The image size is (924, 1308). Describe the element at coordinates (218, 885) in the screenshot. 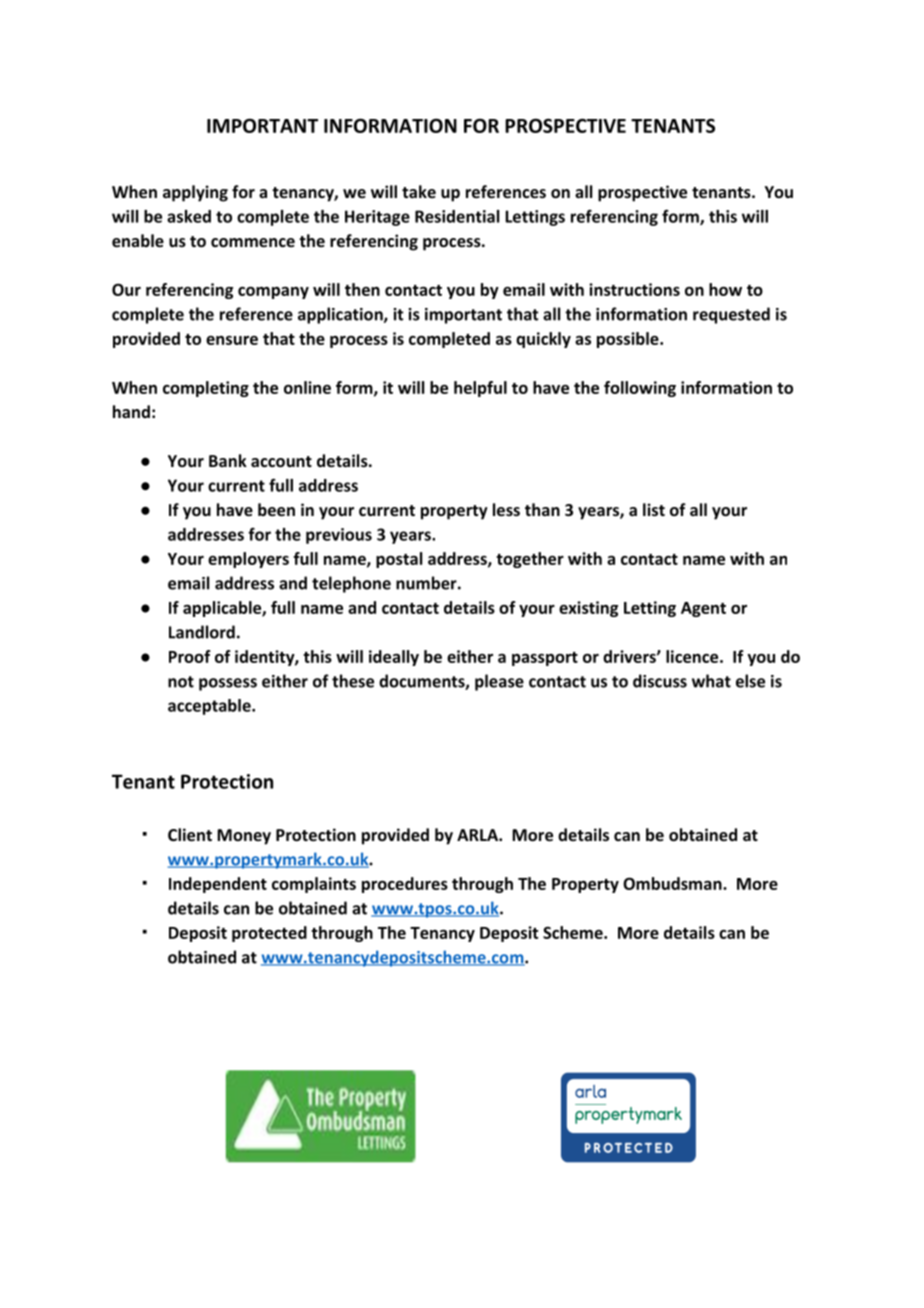

I see `Independent` at that location.
